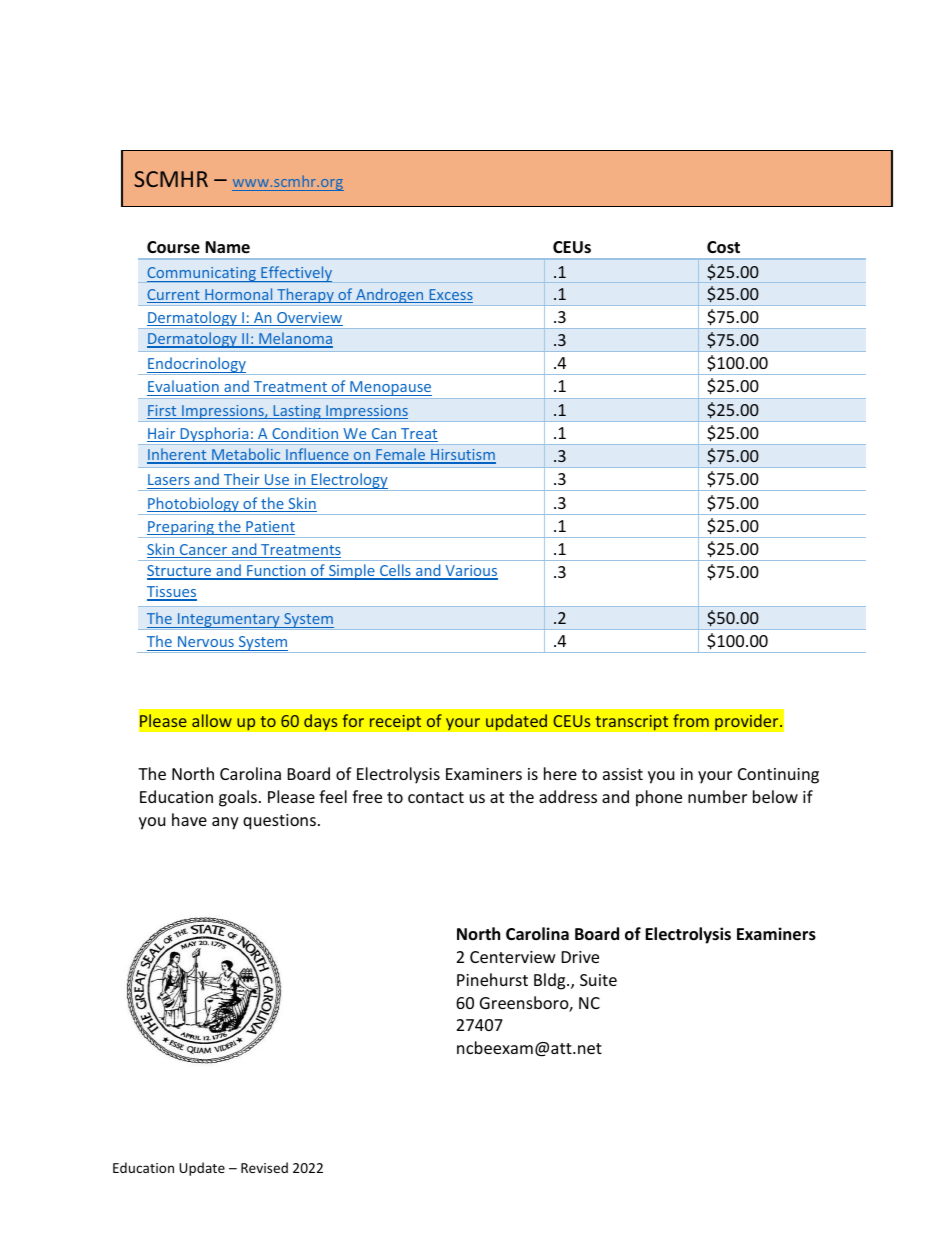 The image size is (952, 1233). What do you see at coordinates (395, 722) in the screenshot?
I see `receipt` at bounding box center [395, 722].
